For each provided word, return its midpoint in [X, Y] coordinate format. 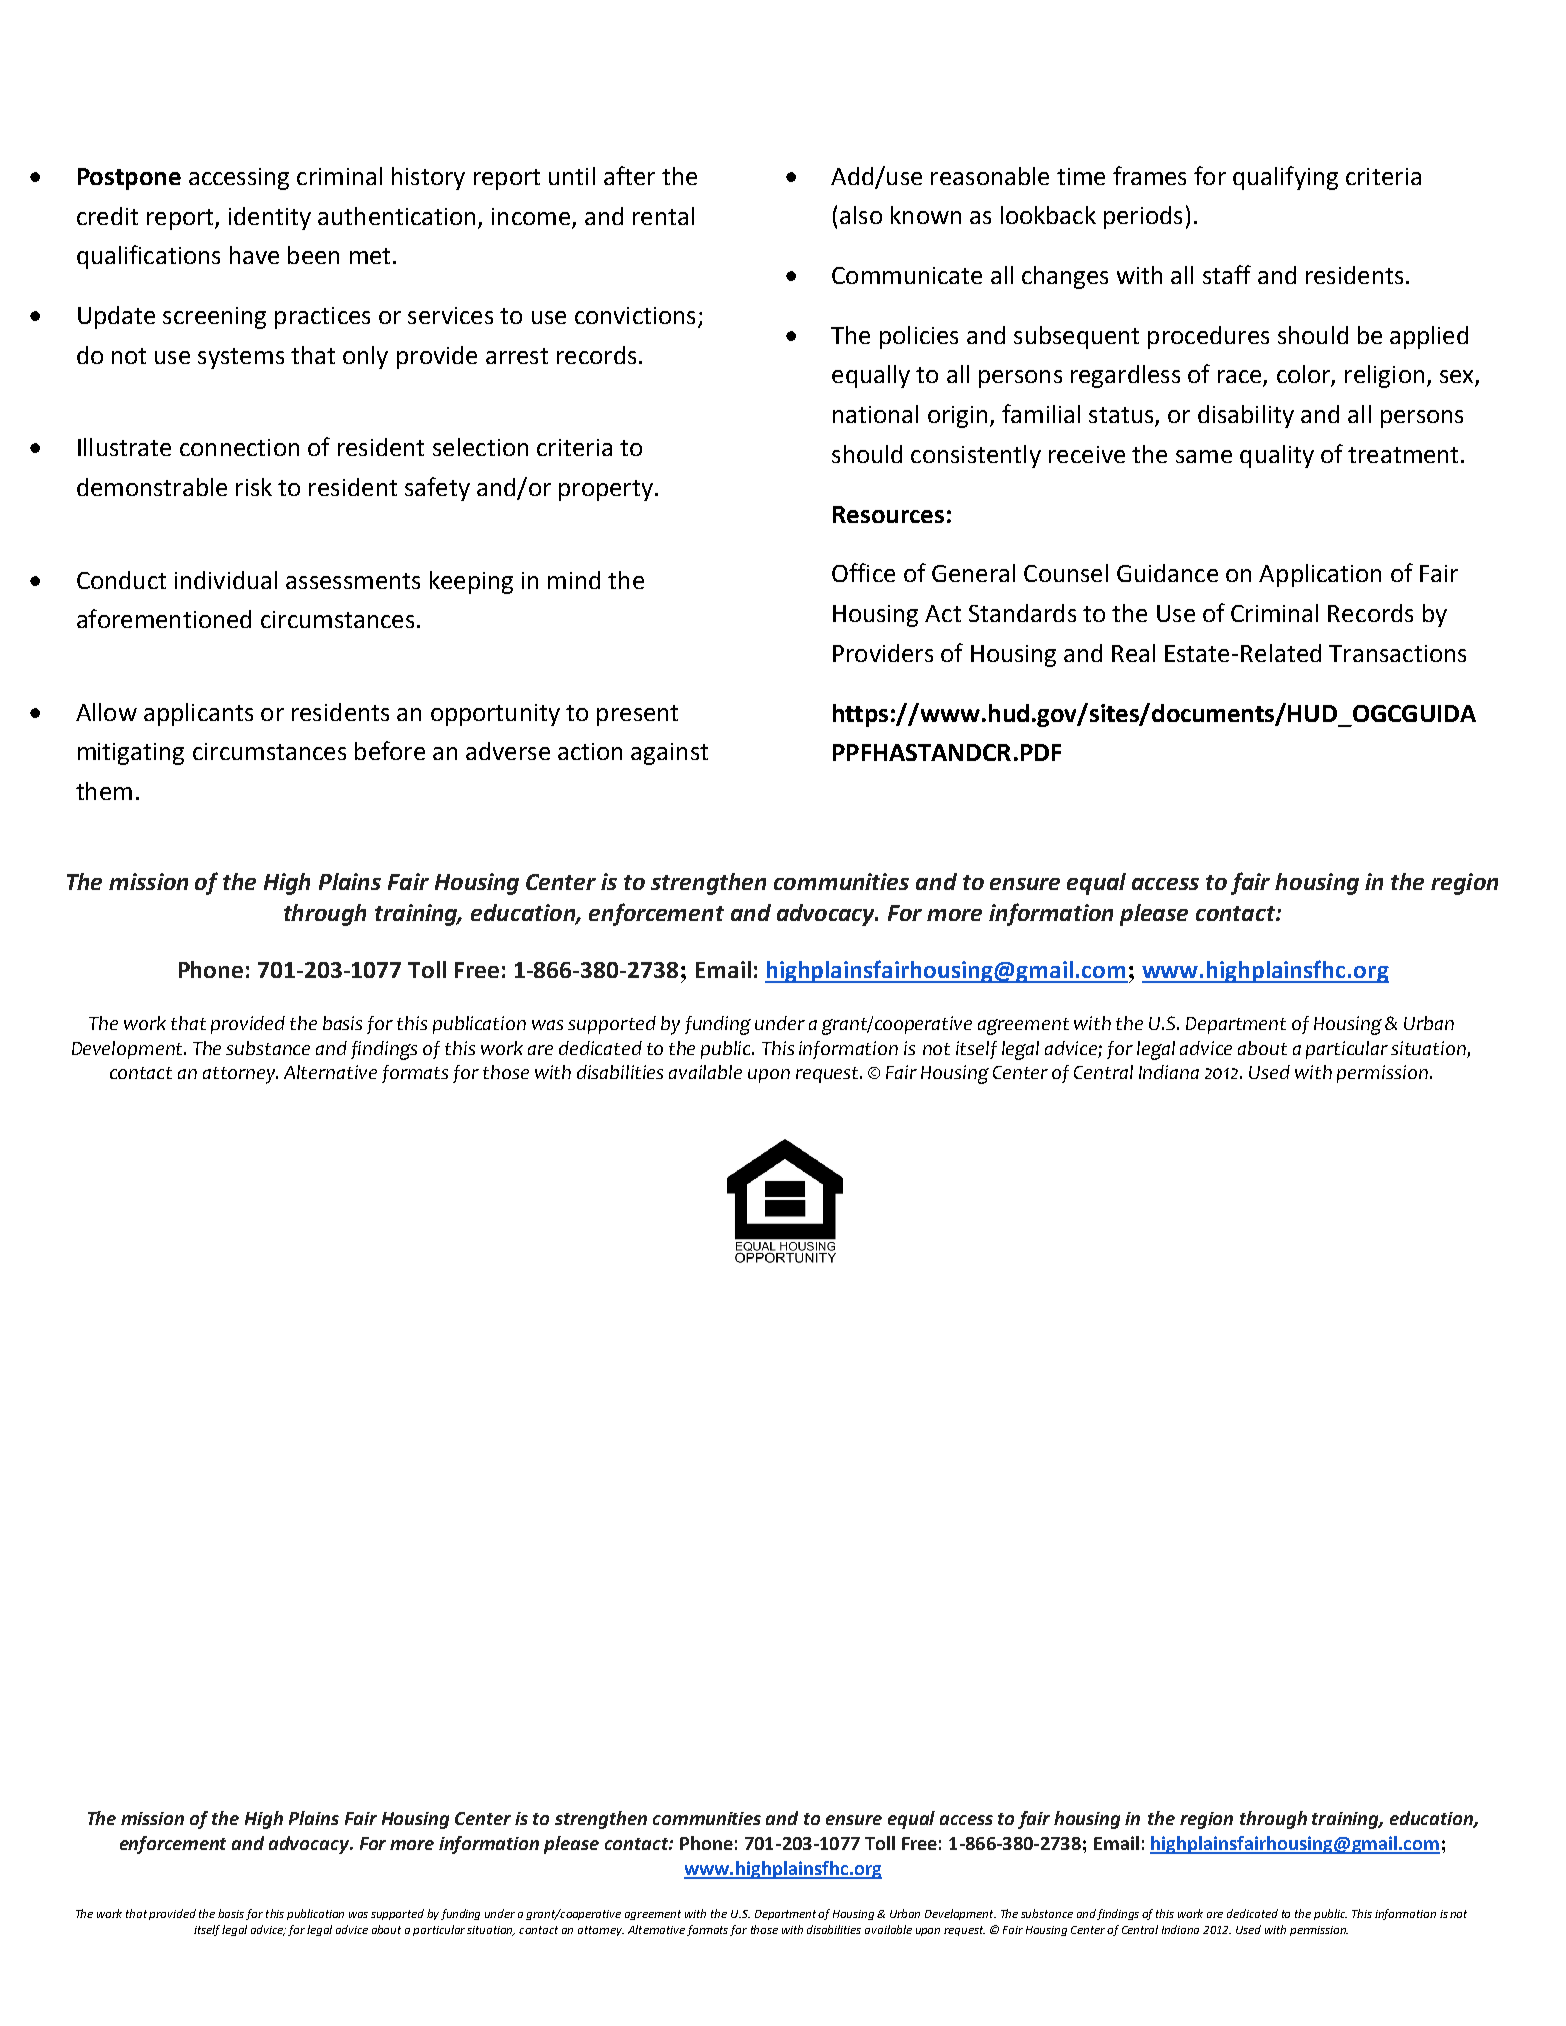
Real [1133, 653]
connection [239, 447]
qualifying [1285, 178]
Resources [888, 514]
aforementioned [164, 618]
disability [1246, 416]
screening [214, 318]
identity [270, 218]
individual [226, 580]
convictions [635, 315]
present [637, 715]
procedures [1208, 337]
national [875, 414]
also [861, 215]
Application [1320, 575]
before [390, 750]
